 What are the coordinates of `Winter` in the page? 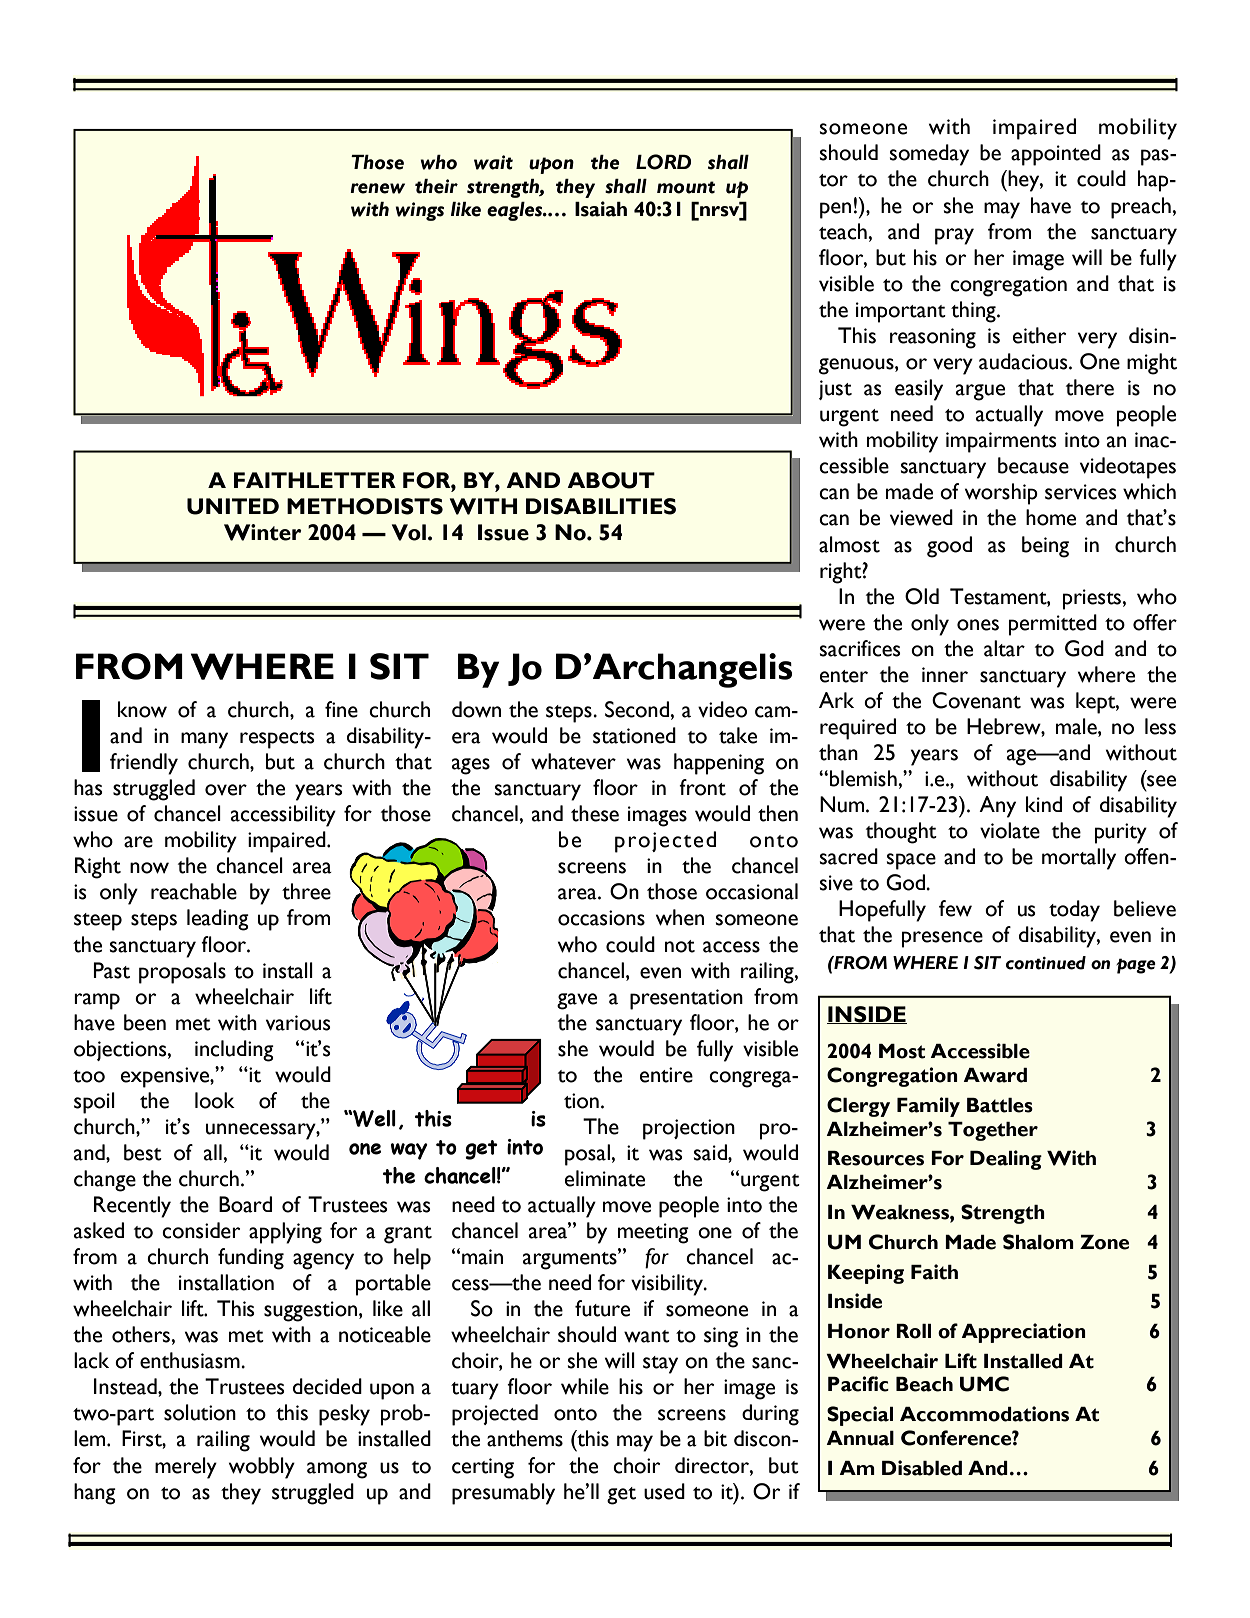 It's located at (263, 532).
